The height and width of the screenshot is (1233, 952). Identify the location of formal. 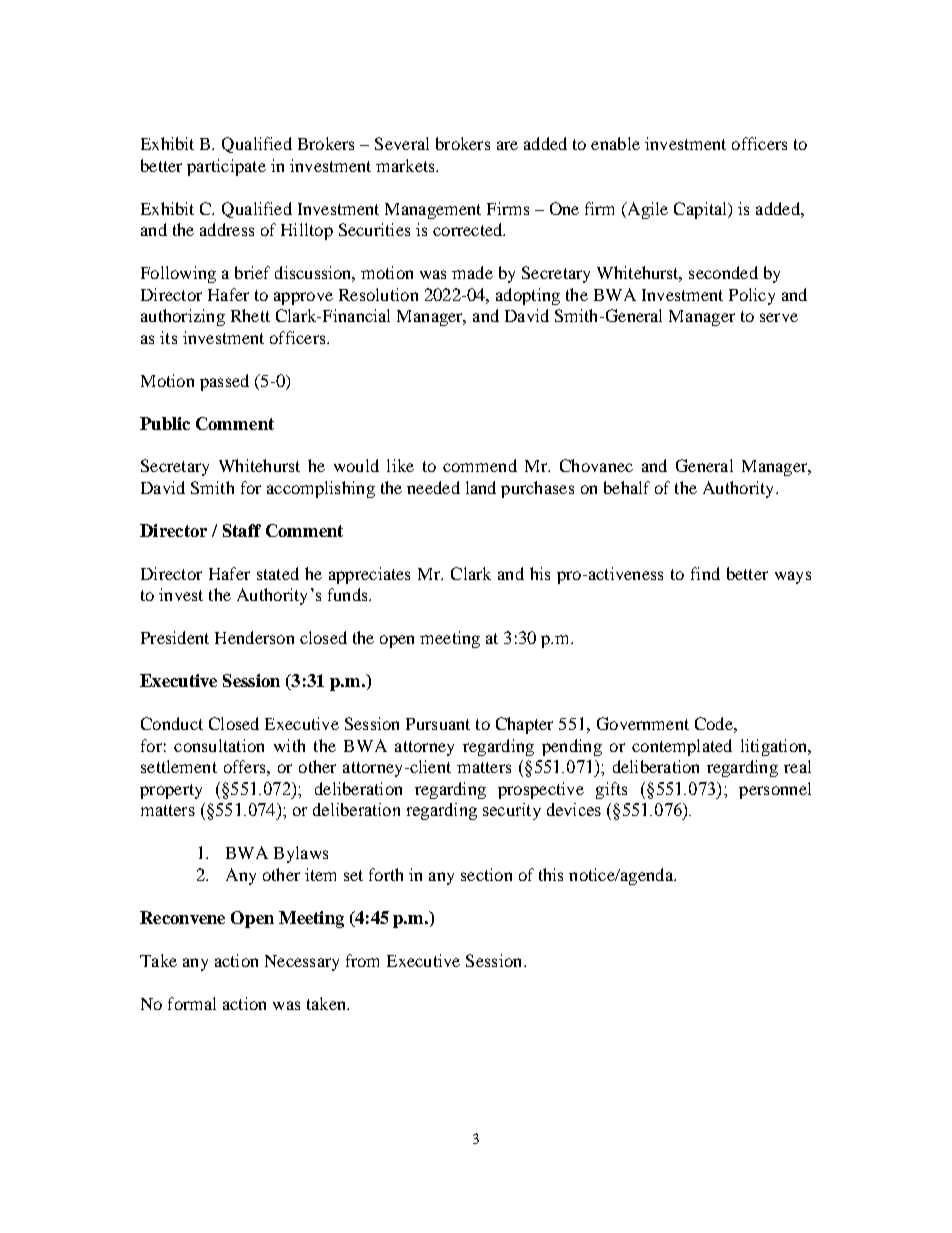
(192, 1003).
